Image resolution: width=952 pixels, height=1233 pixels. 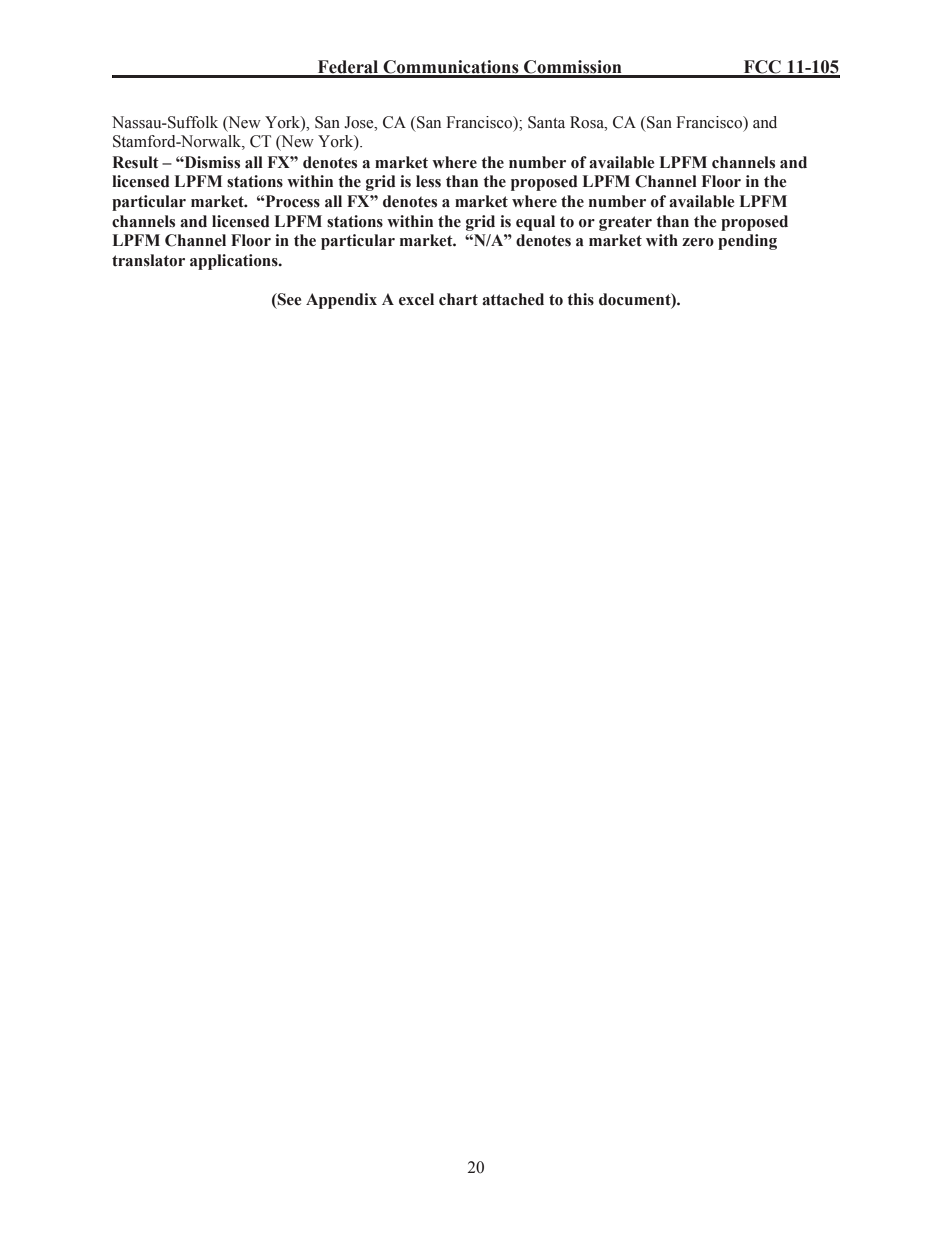 What do you see at coordinates (747, 242) in the document?
I see `pending` at bounding box center [747, 242].
